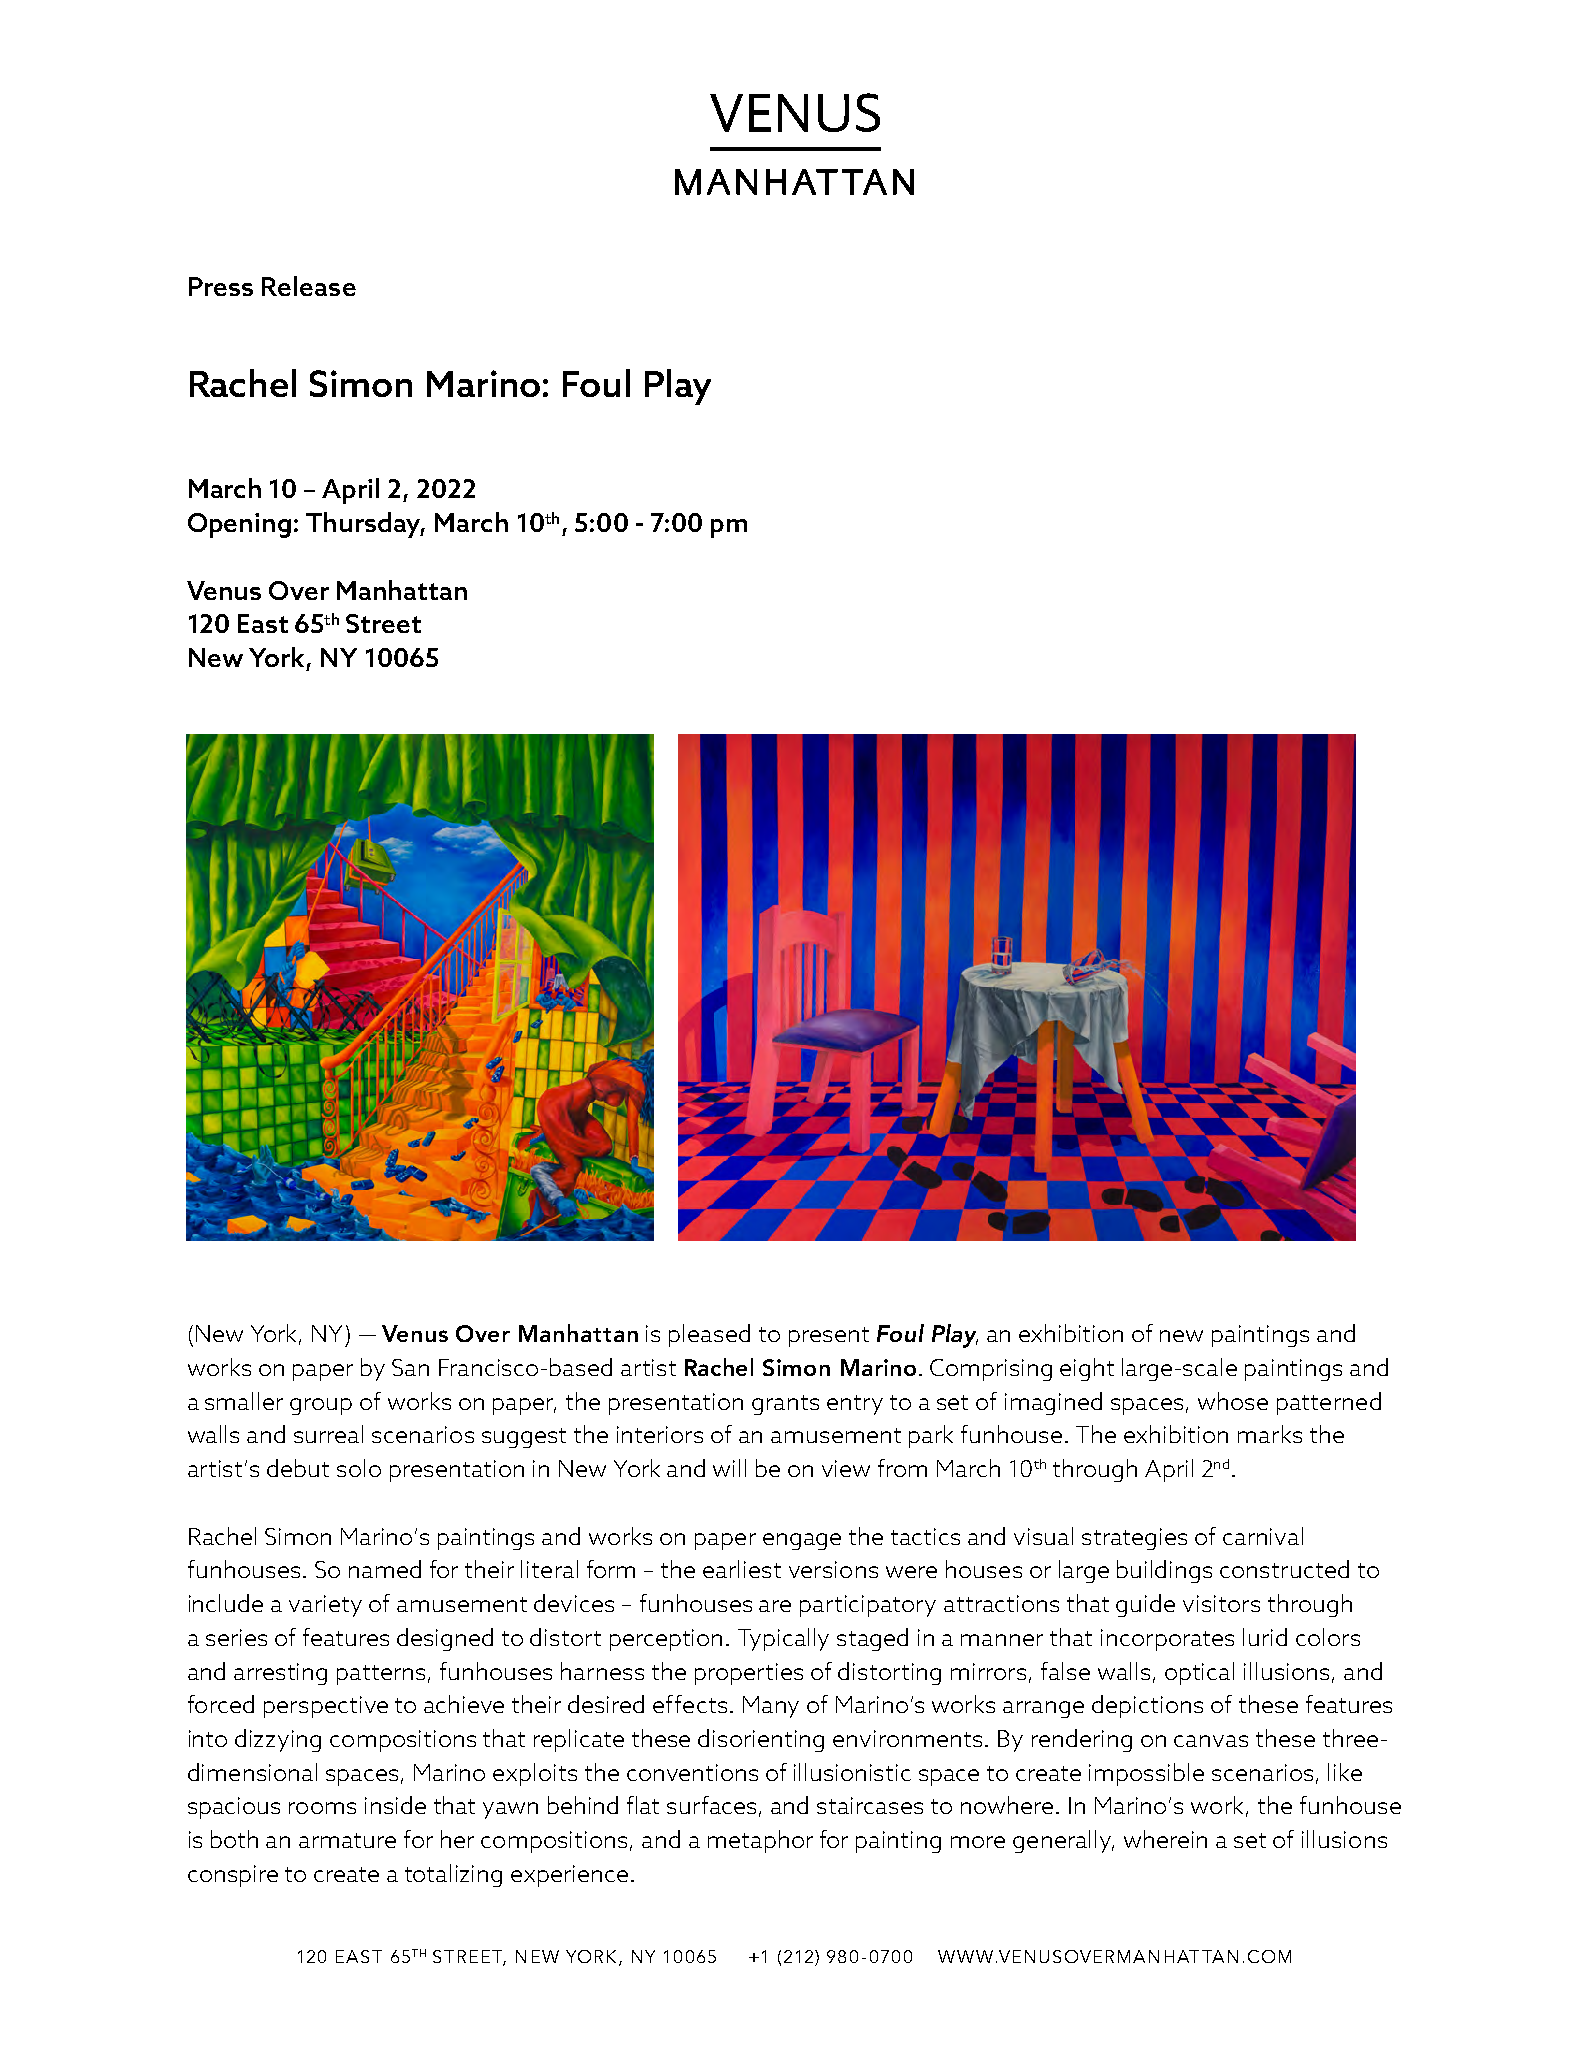 The image size is (1589, 2056). What do you see at coordinates (239, 525) in the screenshot?
I see `Opening` at bounding box center [239, 525].
